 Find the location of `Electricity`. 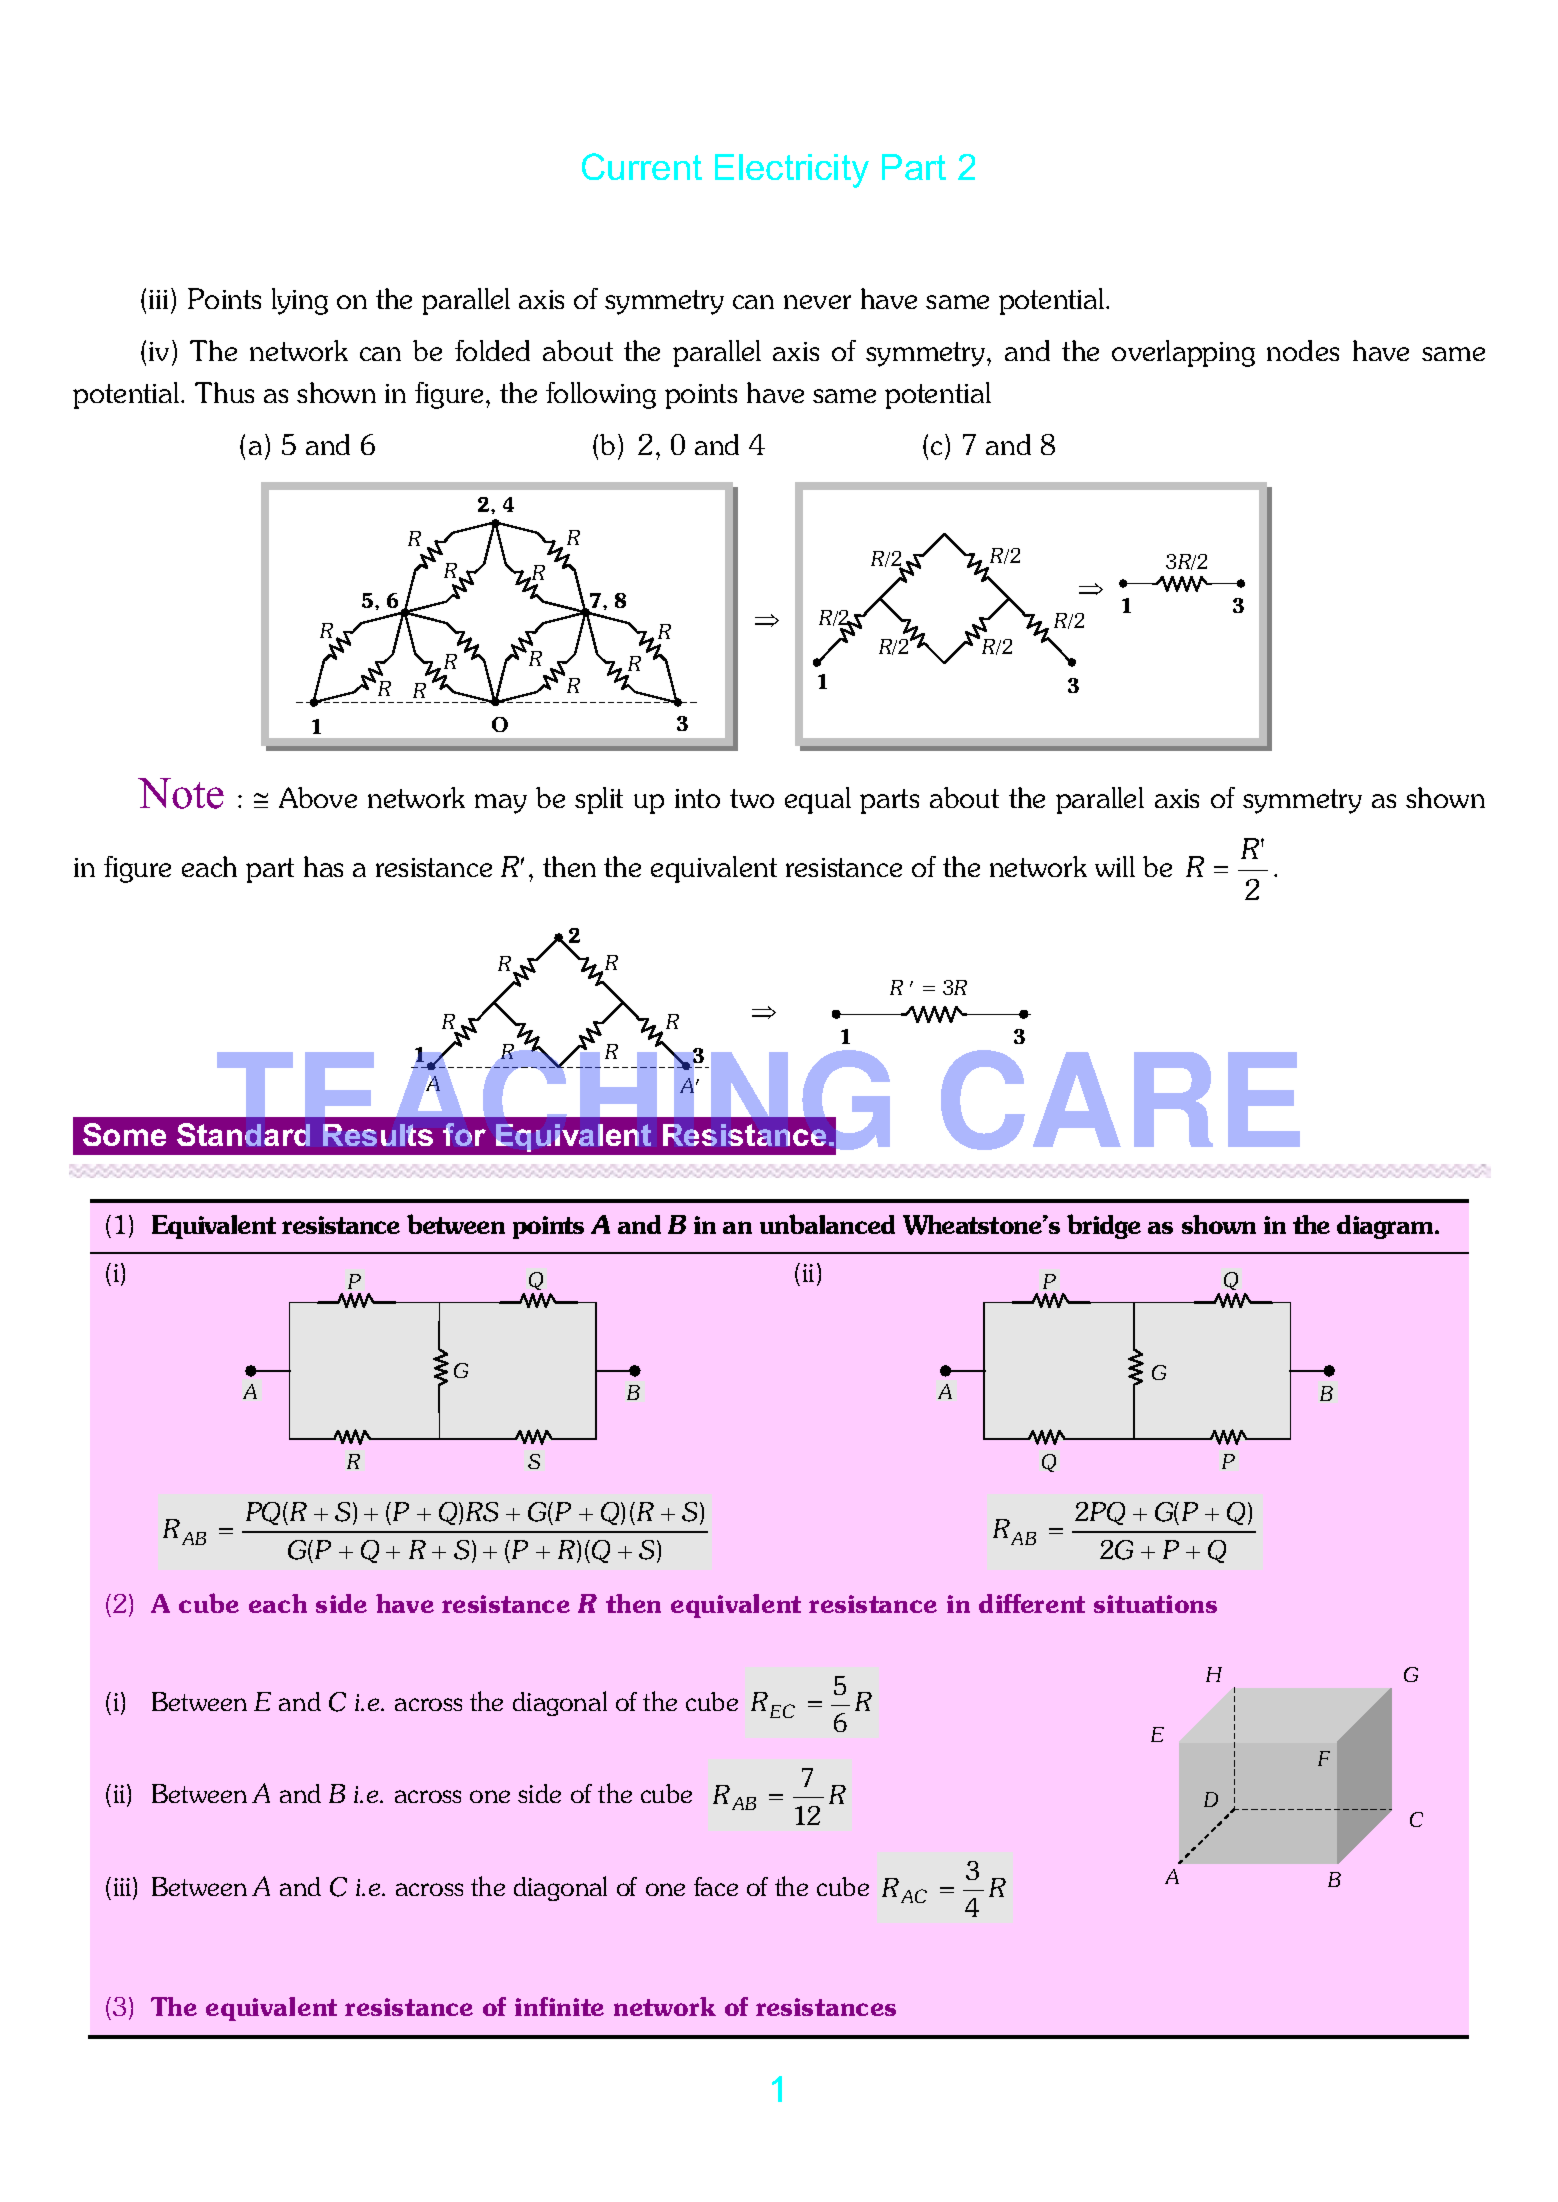

Electricity is located at coordinates (792, 171).
